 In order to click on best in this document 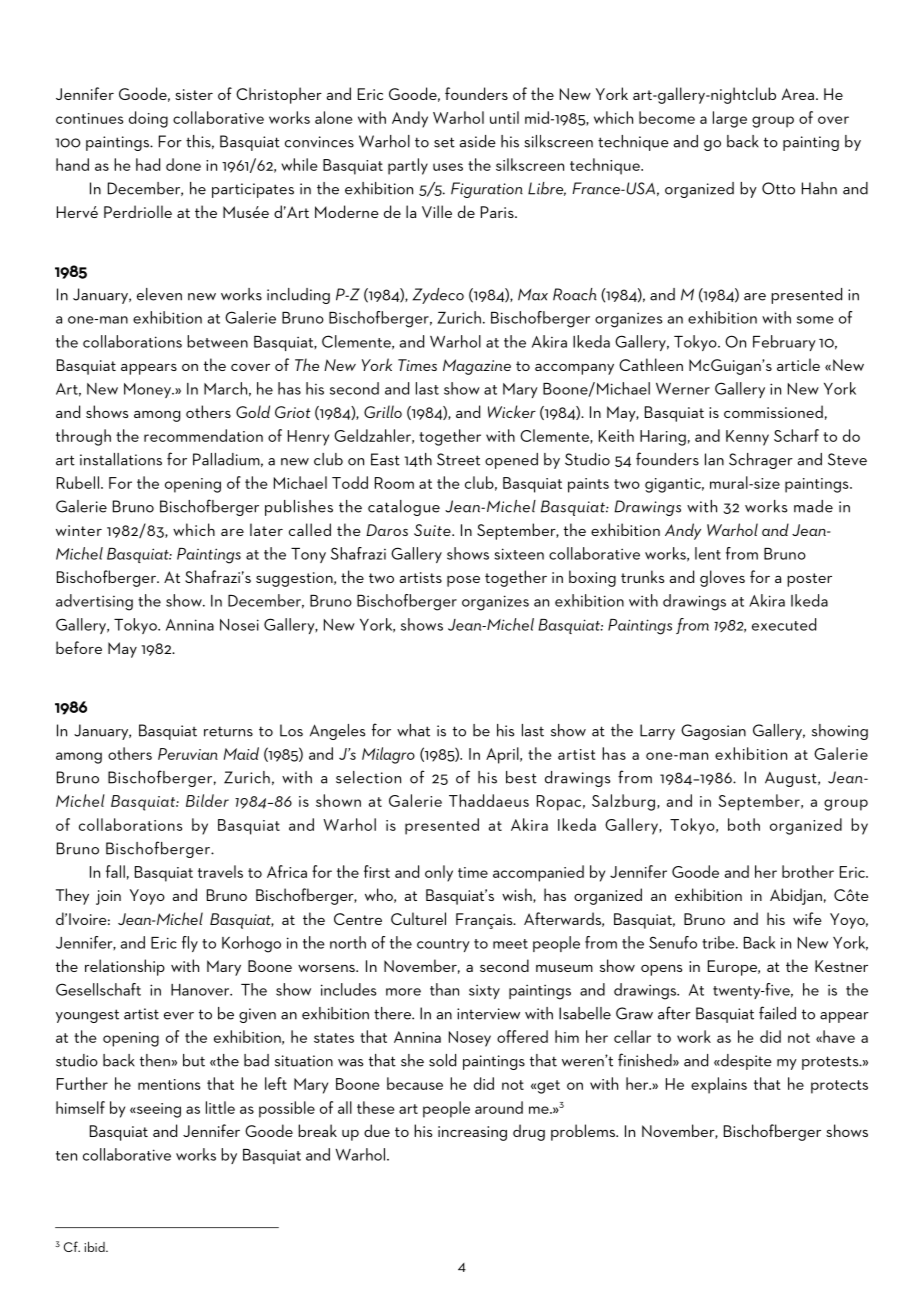, I will do `click(521, 777)`.
